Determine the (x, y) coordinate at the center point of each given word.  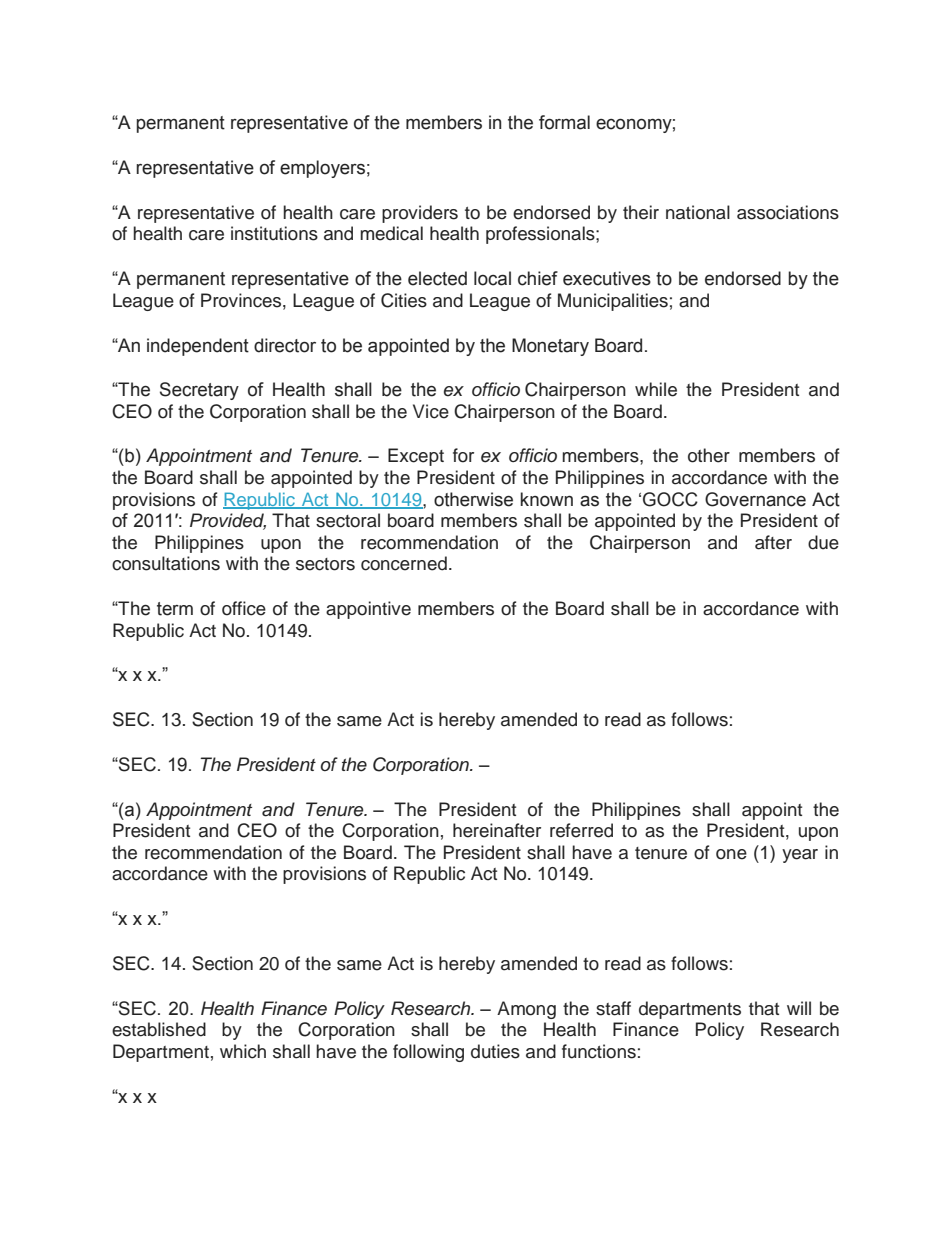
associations (788, 212)
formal (564, 122)
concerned (404, 563)
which (243, 1051)
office (244, 608)
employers (322, 169)
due (823, 542)
